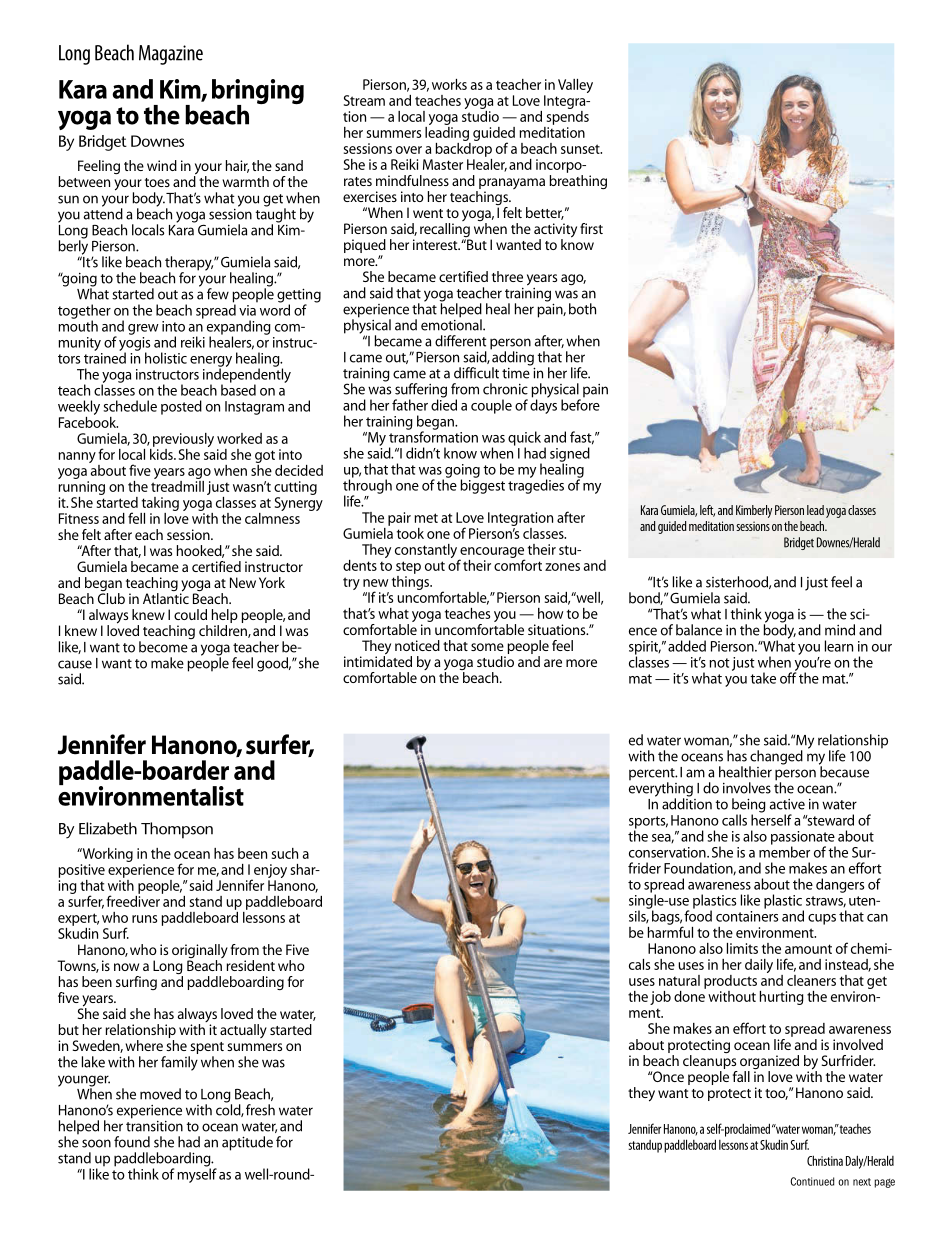 Image resolution: width=952 pixels, height=1234 pixels. Describe the element at coordinates (524, 439) in the screenshot. I see `quick` at that location.
